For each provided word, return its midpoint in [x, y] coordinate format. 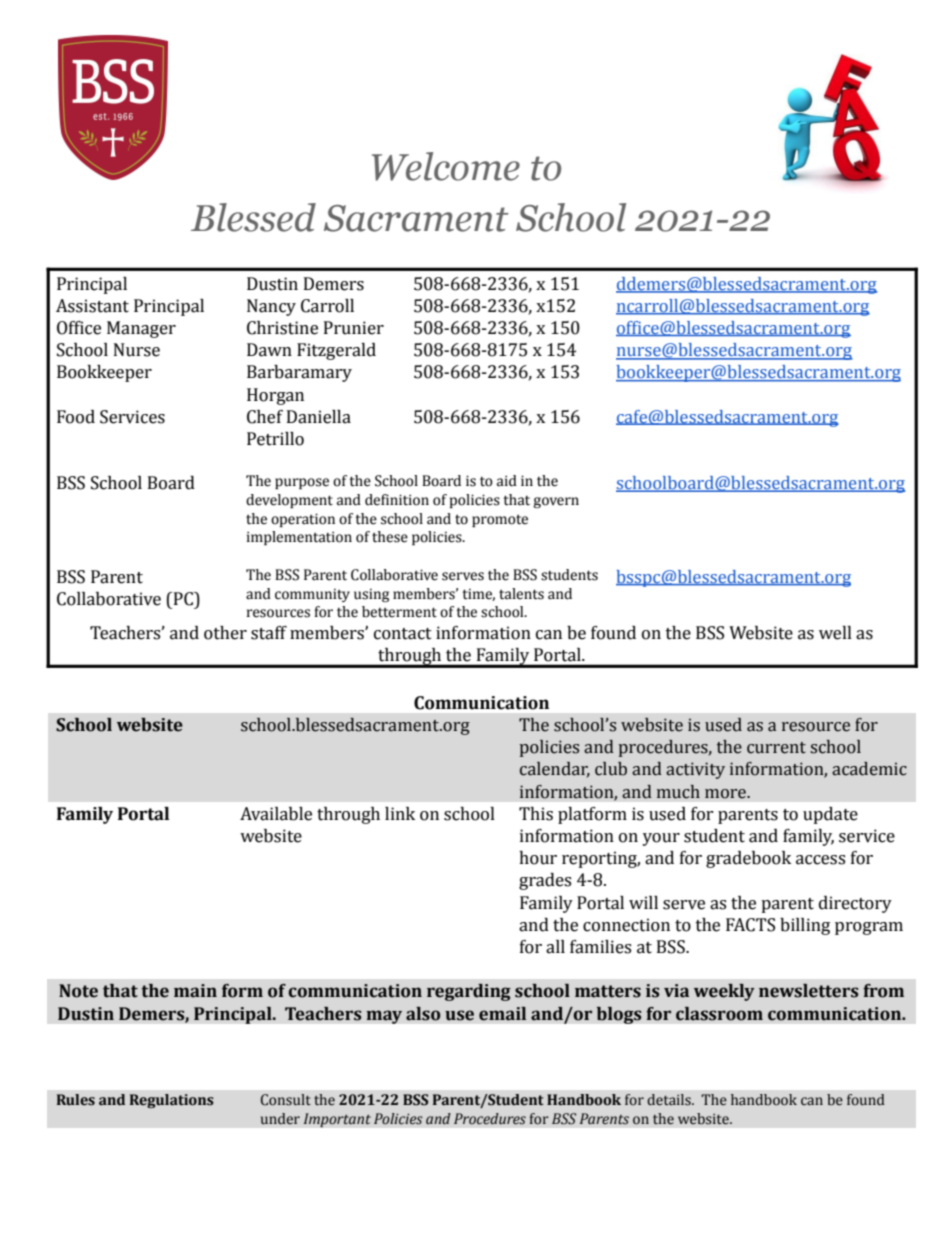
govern [556, 502]
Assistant [92, 306]
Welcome [446, 166]
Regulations [172, 1101]
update [830, 815]
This [536, 814]
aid [507, 481]
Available [276, 814]
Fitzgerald [336, 351]
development [289, 501]
